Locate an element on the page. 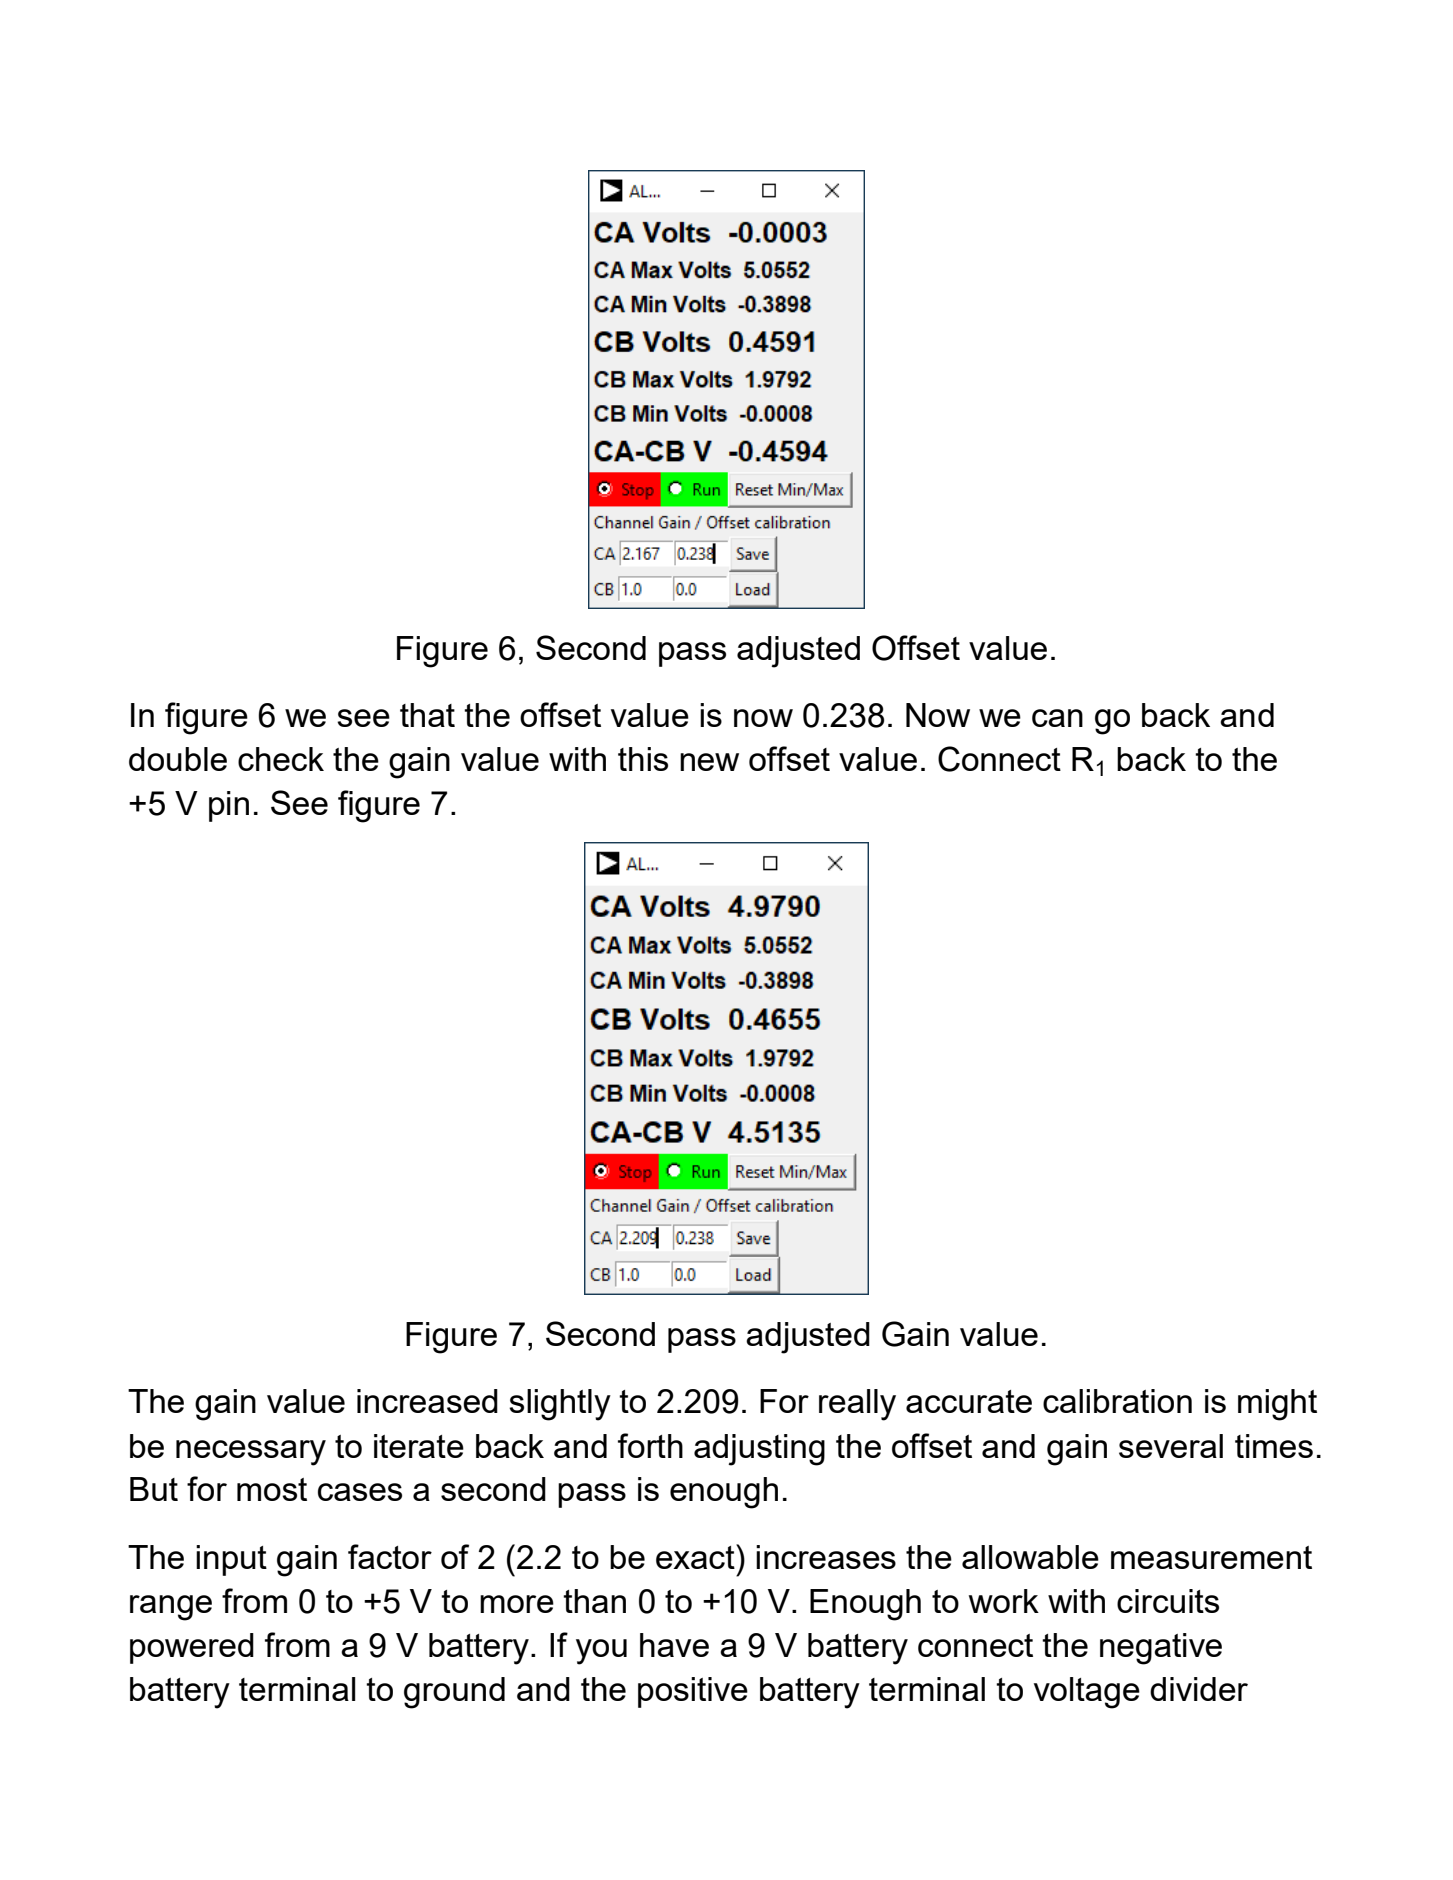  several is located at coordinates (1171, 1446).
